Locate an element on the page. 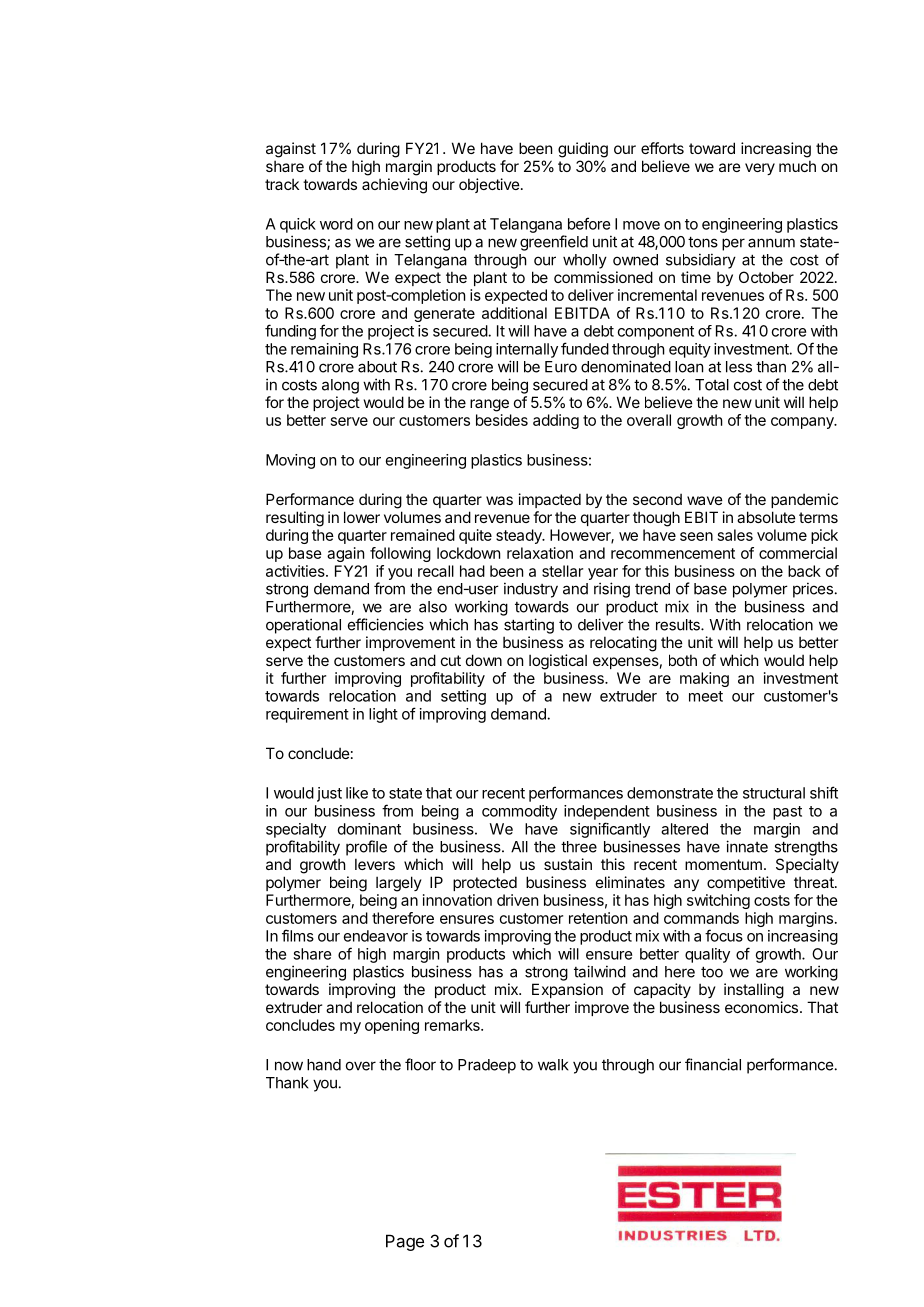 The height and width of the image is (1307, 924). logistical is located at coordinates (558, 662).
